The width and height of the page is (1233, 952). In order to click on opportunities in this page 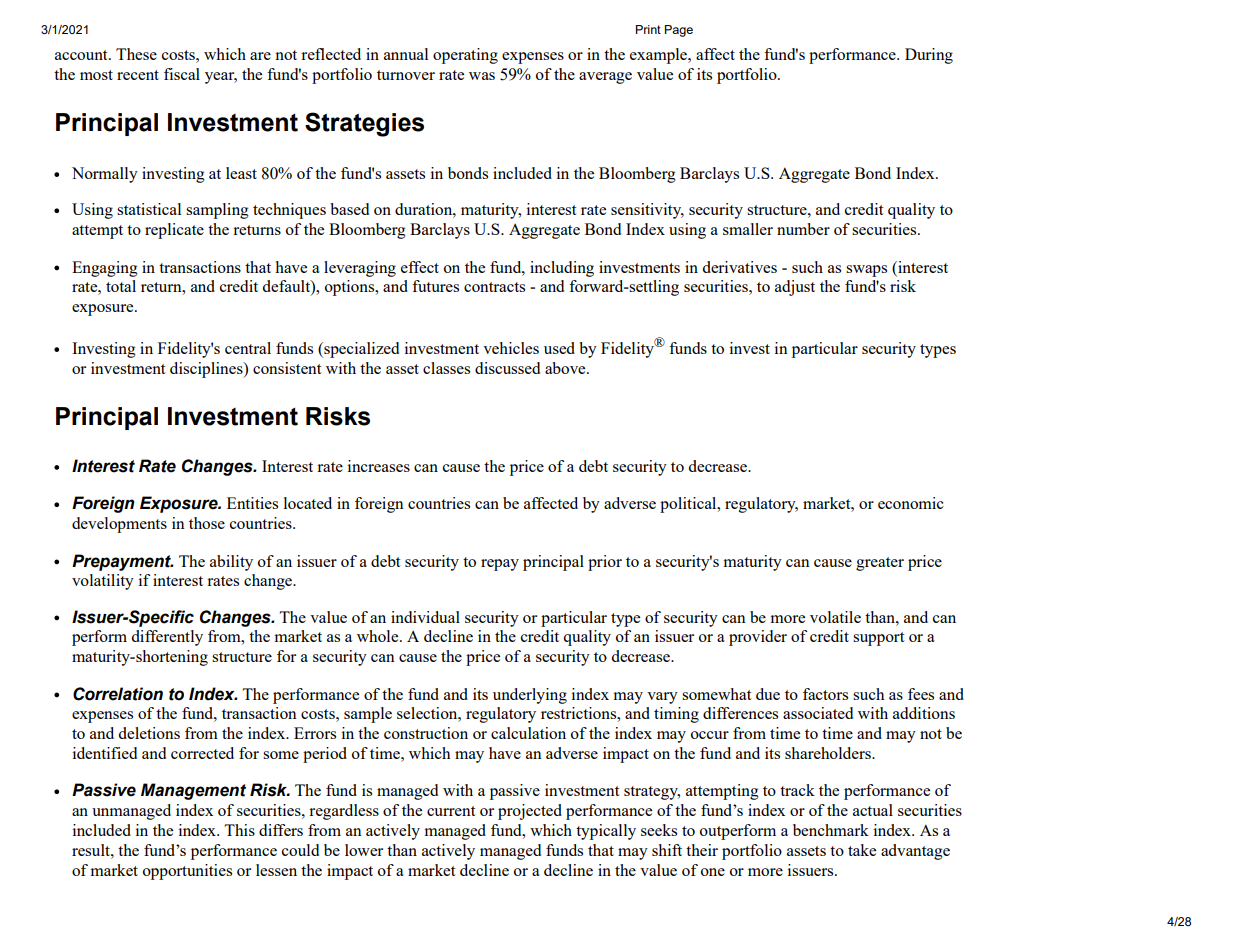, I will do `click(187, 872)`.
